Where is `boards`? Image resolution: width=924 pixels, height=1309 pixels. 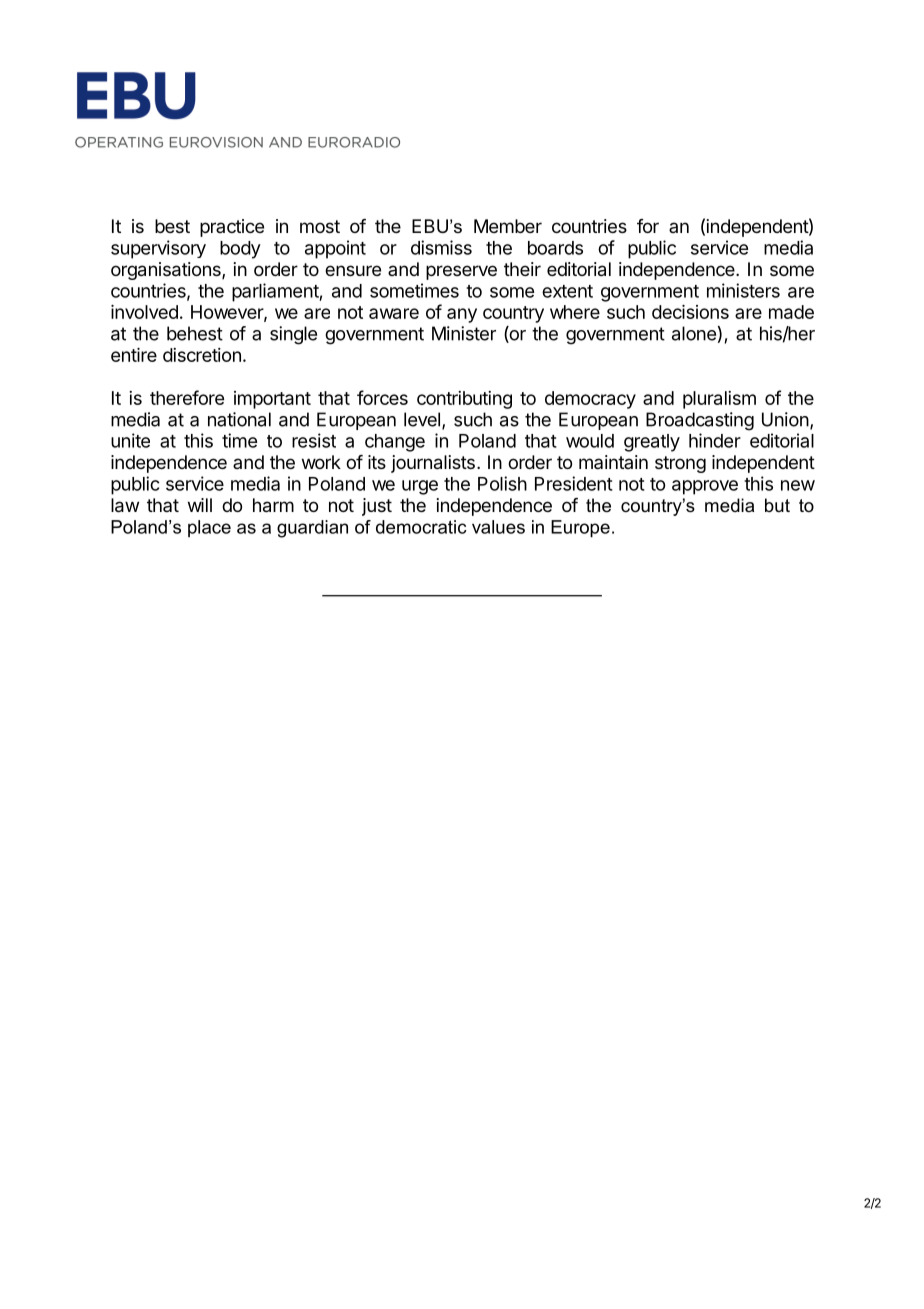
boards is located at coordinates (555, 248).
